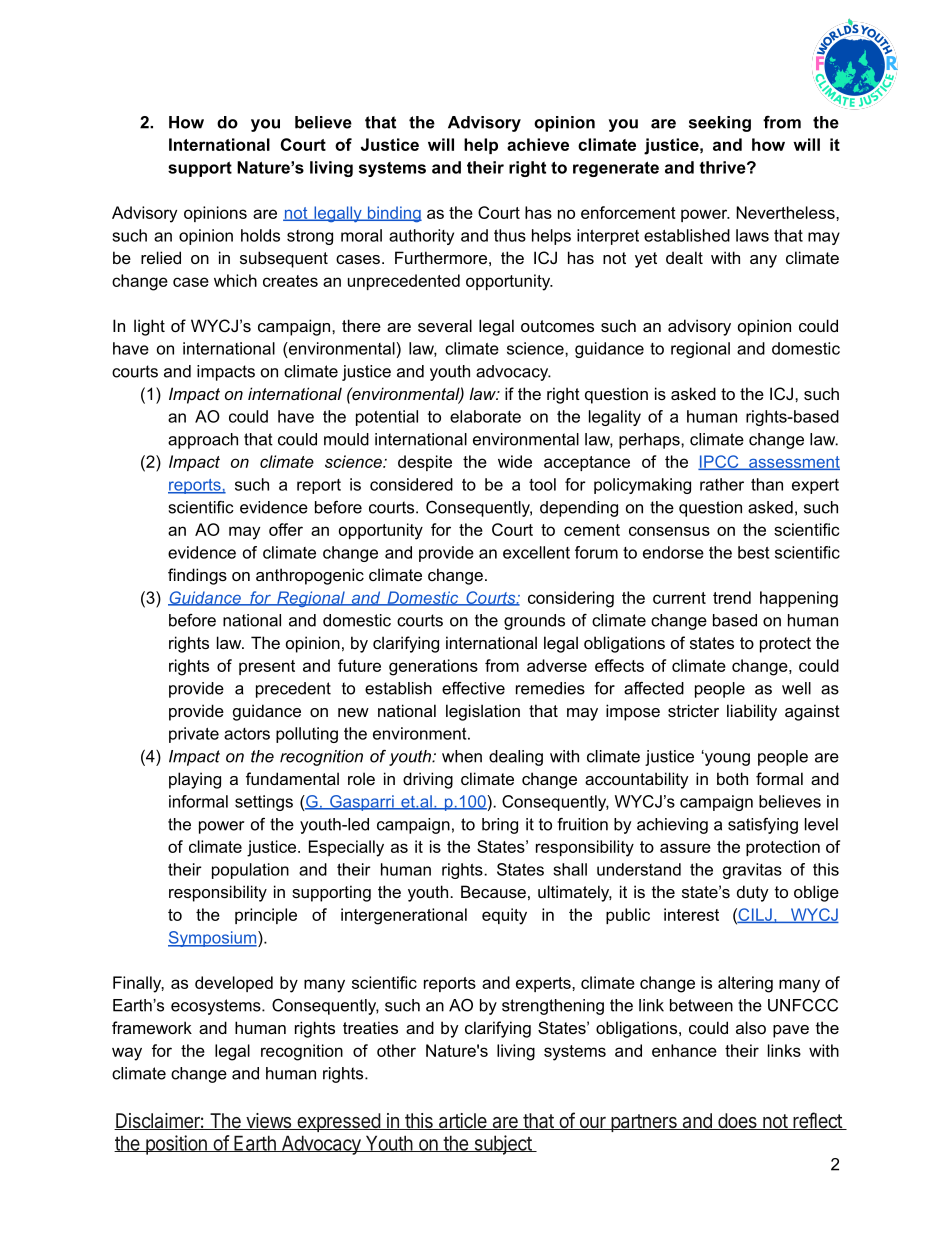 This screenshot has width=952, height=1233. What do you see at coordinates (152, 1027) in the screenshot?
I see `framework` at bounding box center [152, 1027].
